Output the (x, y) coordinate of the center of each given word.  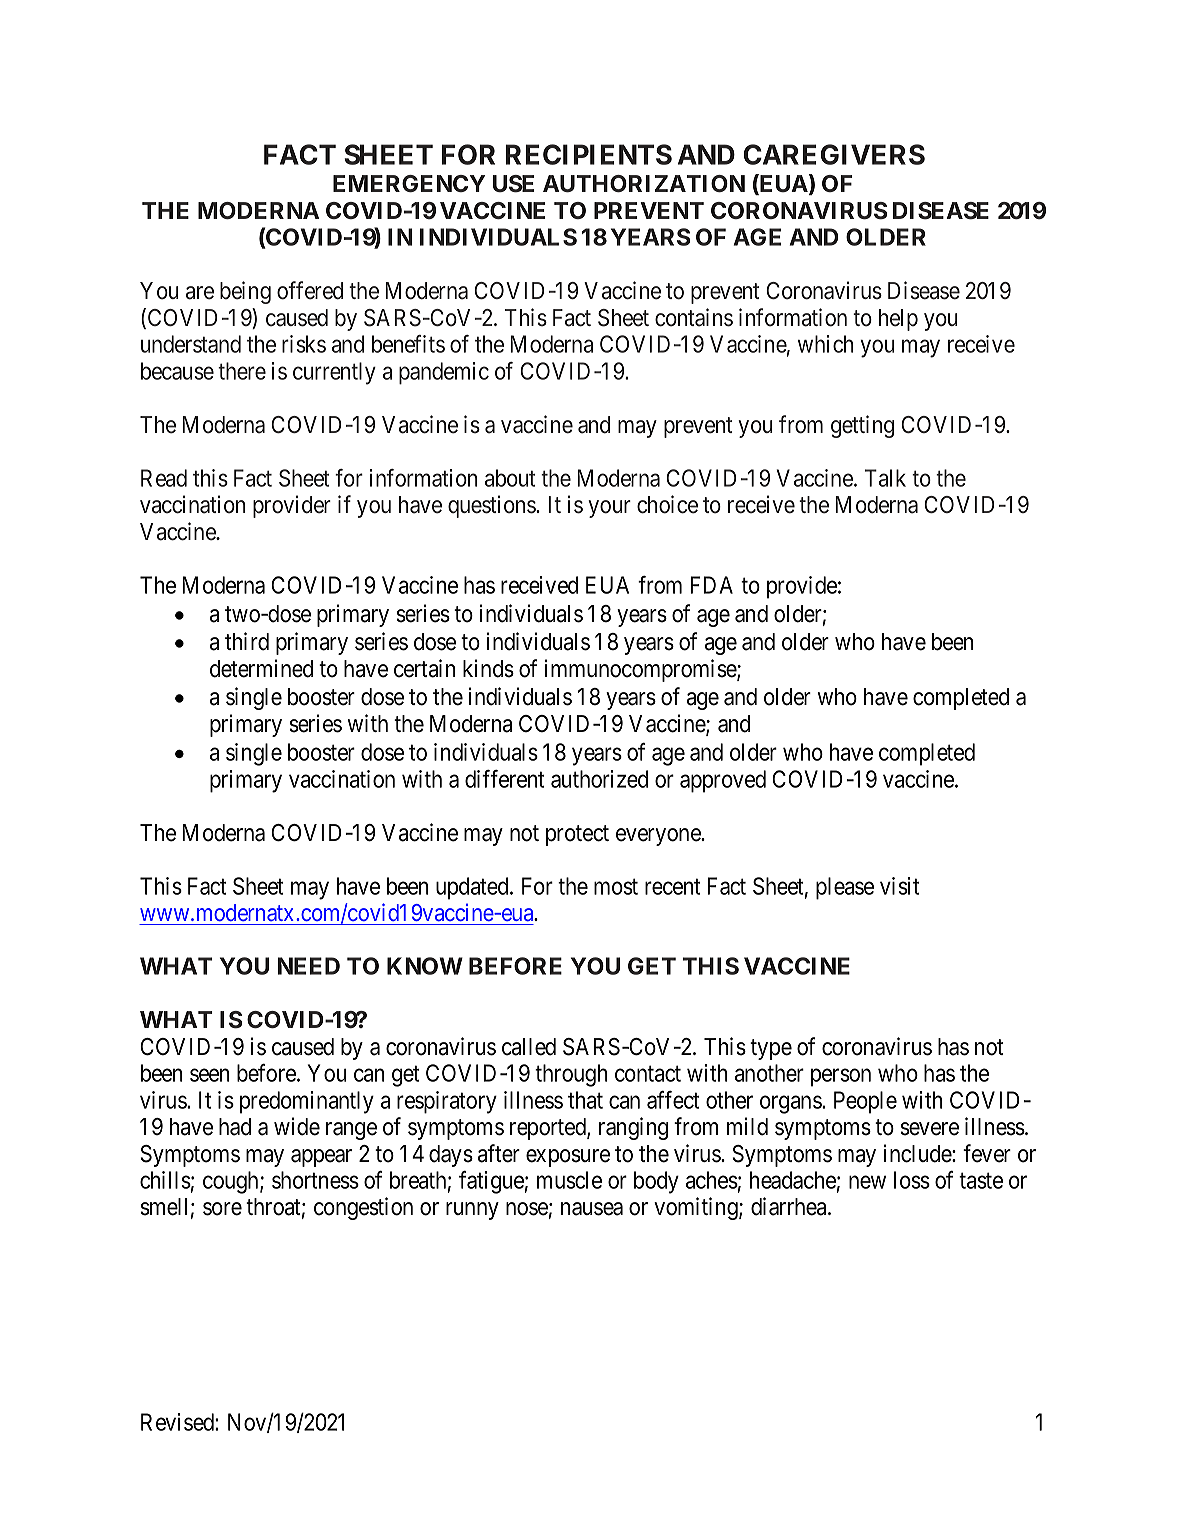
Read (164, 478)
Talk (885, 478)
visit (899, 886)
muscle (569, 1180)
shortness (315, 1180)
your (609, 509)
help (898, 320)
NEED (309, 966)
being (245, 292)
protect (577, 835)
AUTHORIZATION (644, 184)
